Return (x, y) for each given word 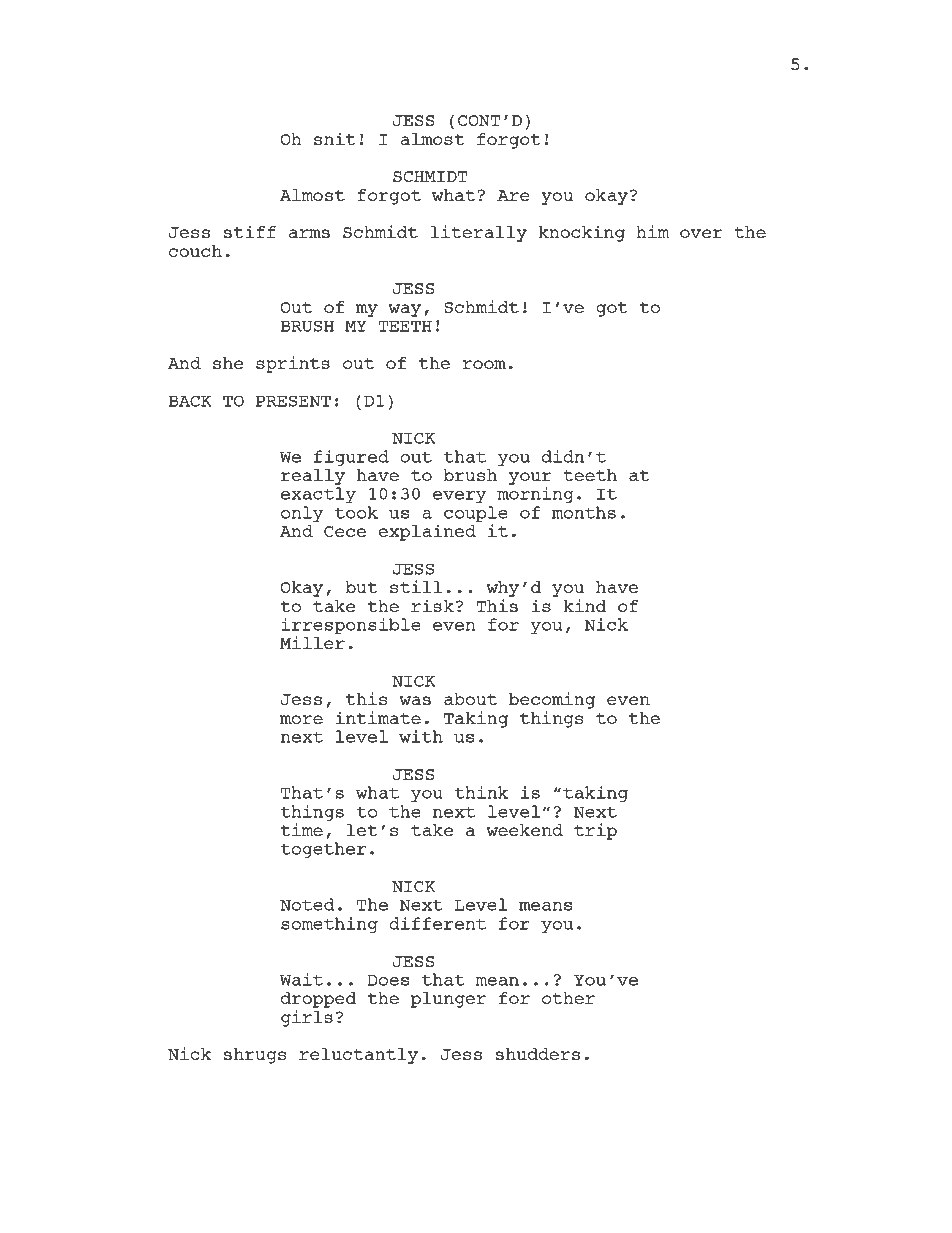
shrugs (255, 1056)
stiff (250, 231)
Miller (312, 642)
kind (584, 605)
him (652, 231)
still (416, 586)
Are (513, 195)
